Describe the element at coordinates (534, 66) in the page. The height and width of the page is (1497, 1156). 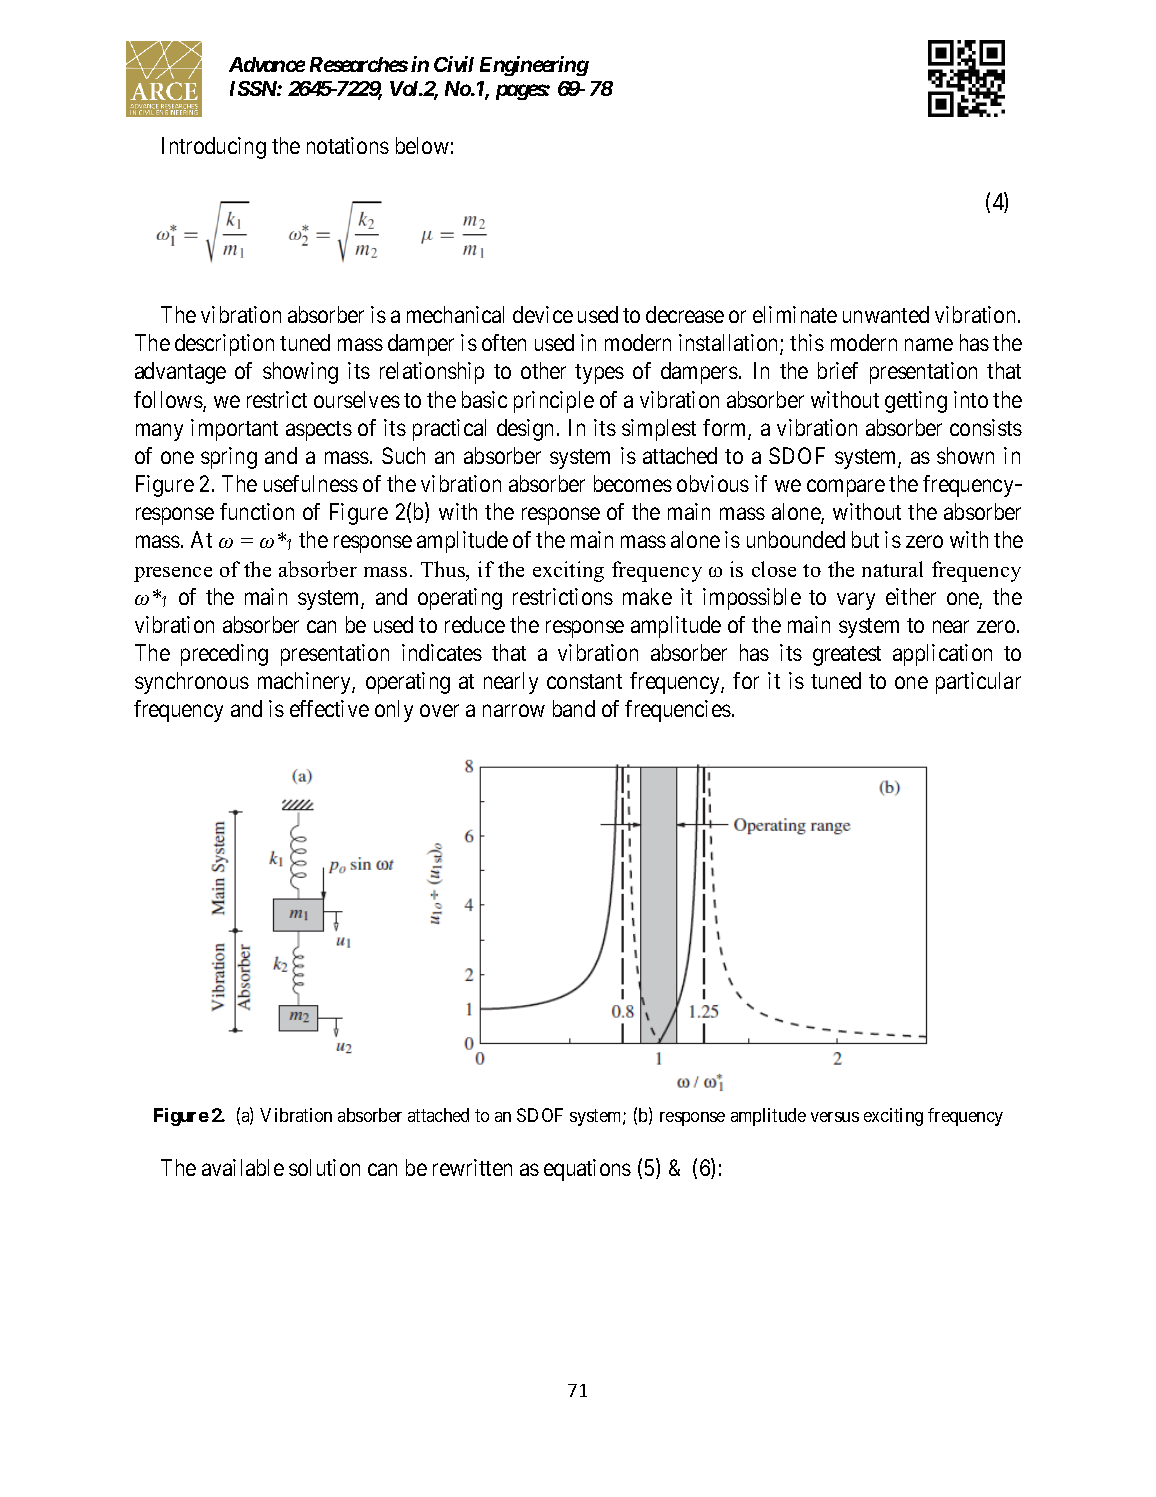
I see `Engineering` at that location.
